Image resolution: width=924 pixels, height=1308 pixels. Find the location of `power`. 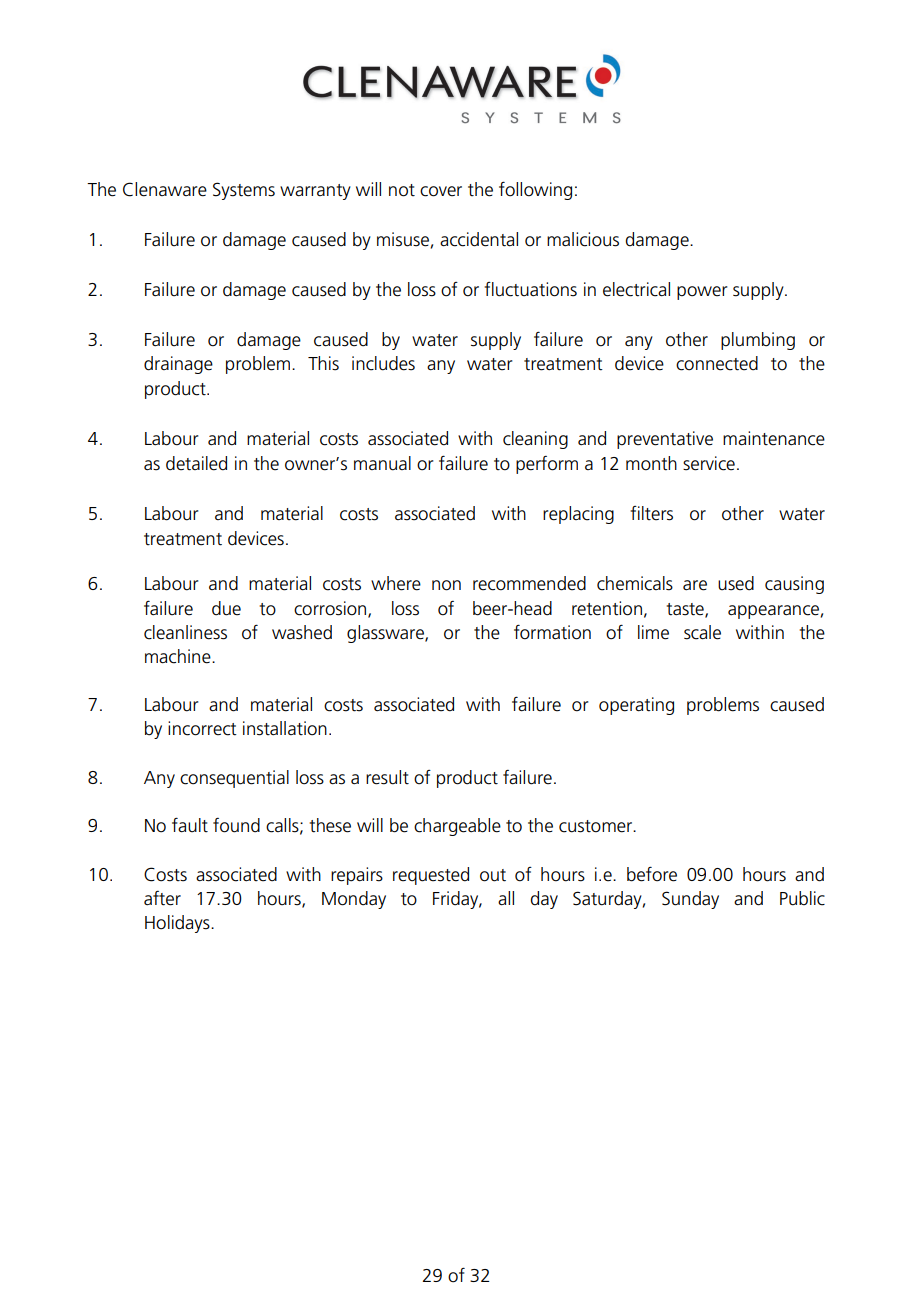

power is located at coordinates (702, 293).
